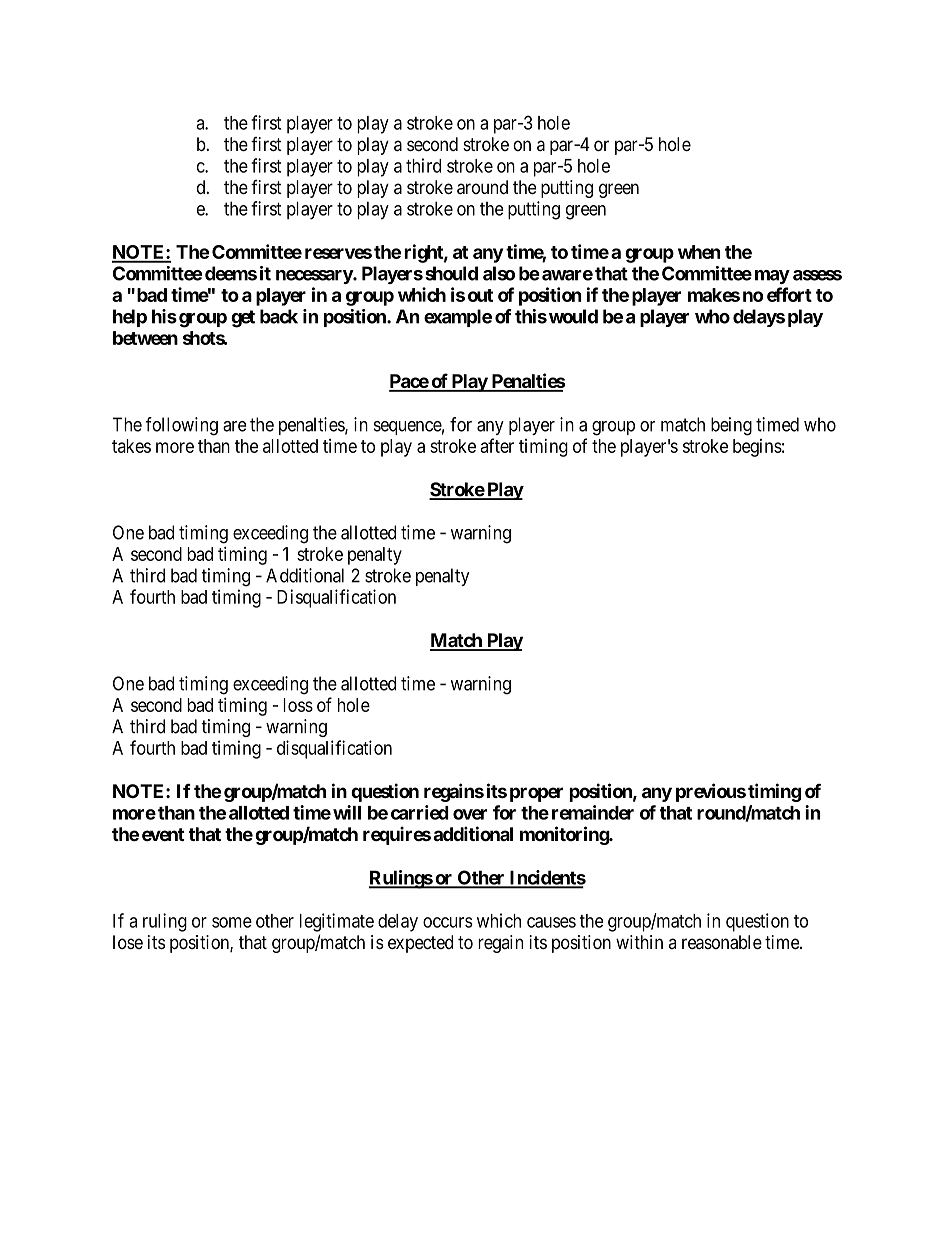 Image resolution: width=952 pixels, height=1233 pixels. Describe the element at coordinates (470, 814) in the image. I see `over` at that location.
